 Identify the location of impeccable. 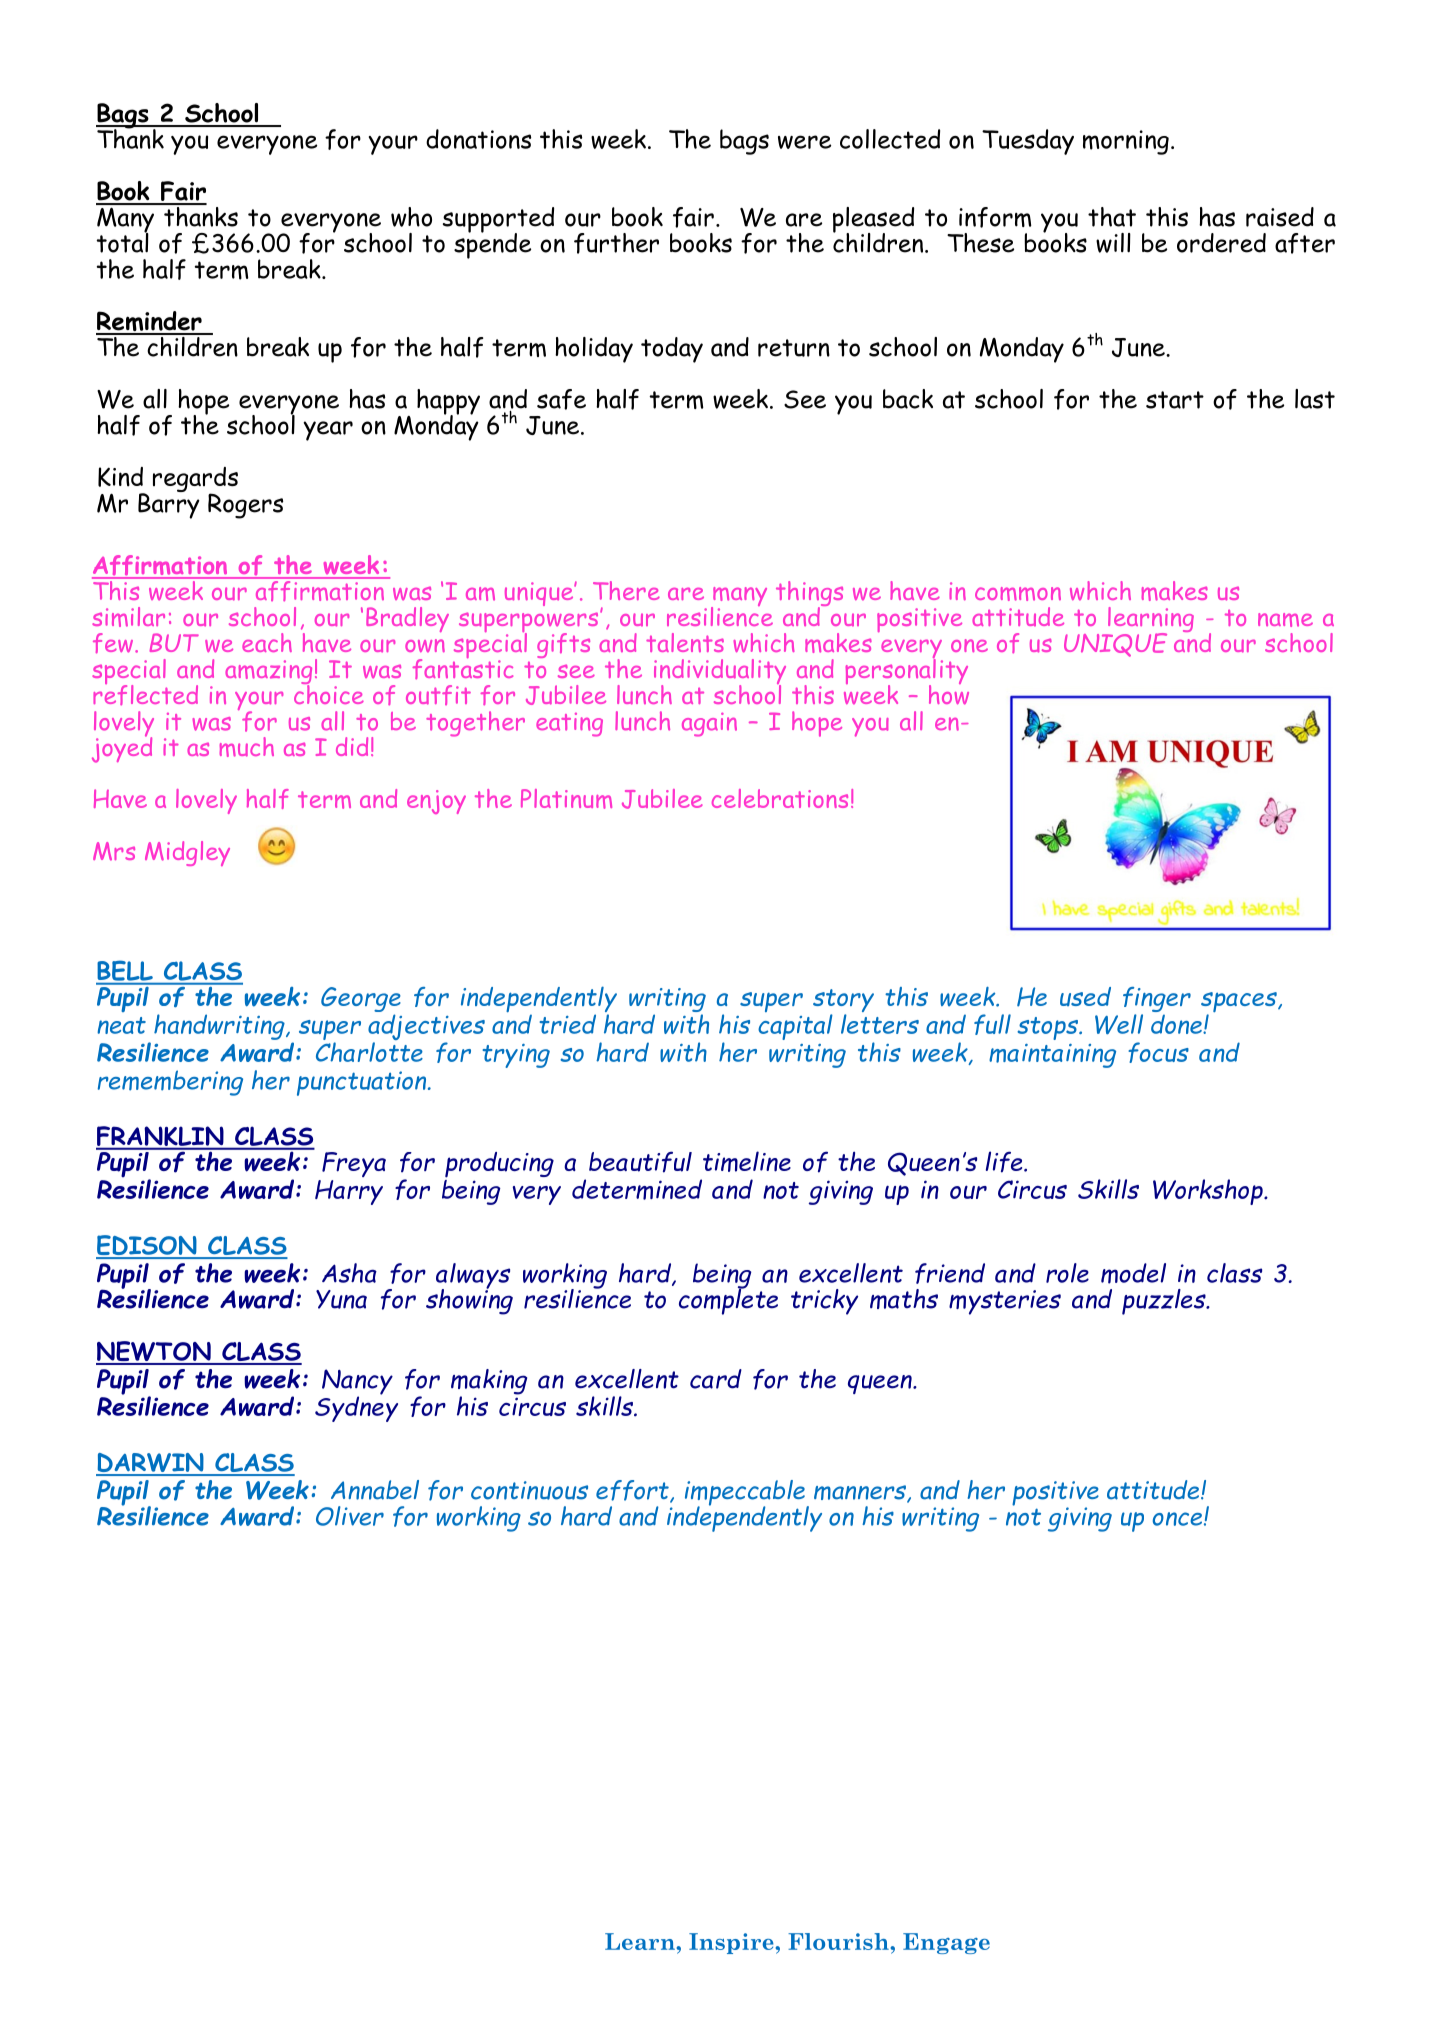
(746, 1494).
